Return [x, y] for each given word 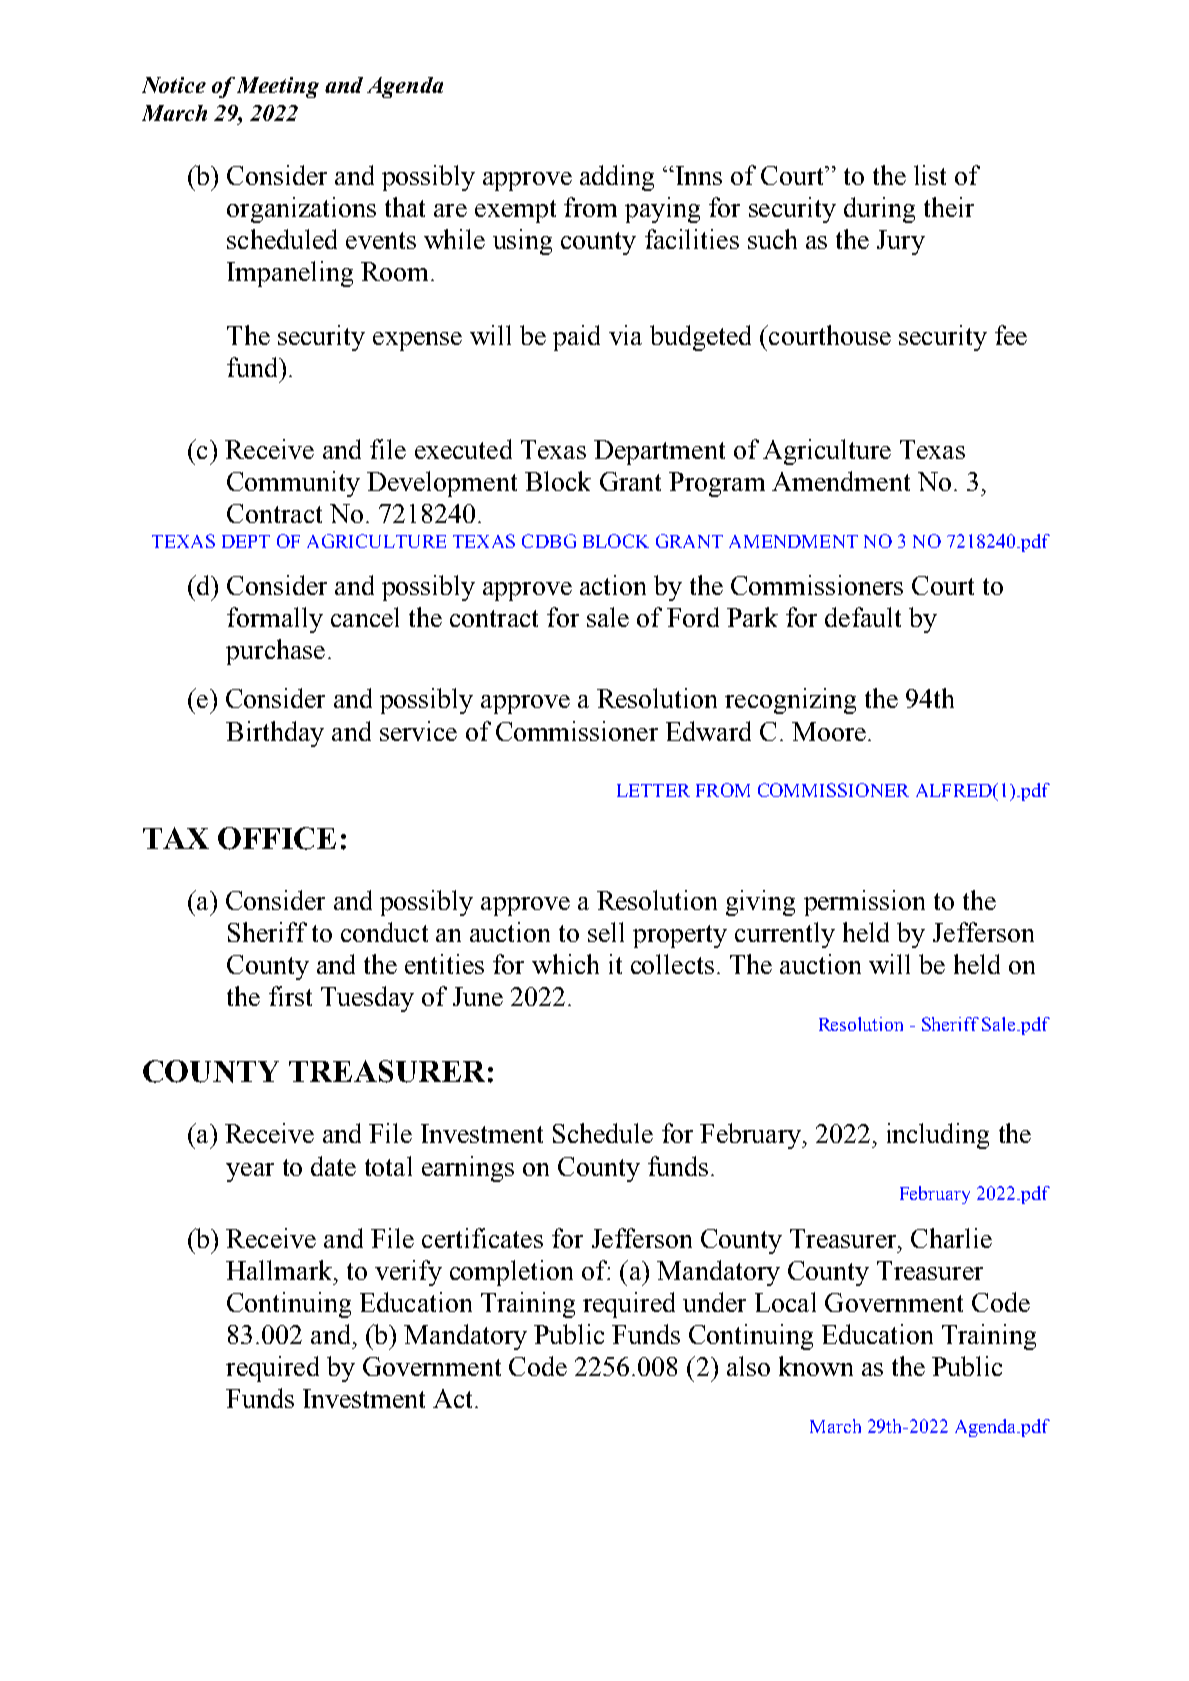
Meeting [278, 87]
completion [511, 1273]
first [290, 996]
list [930, 175]
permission [864, 903]
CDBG [549, 541]
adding [617, 178]
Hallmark [280, 1270]
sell [606, 932]
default [863, 617]
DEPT [246, 541]
